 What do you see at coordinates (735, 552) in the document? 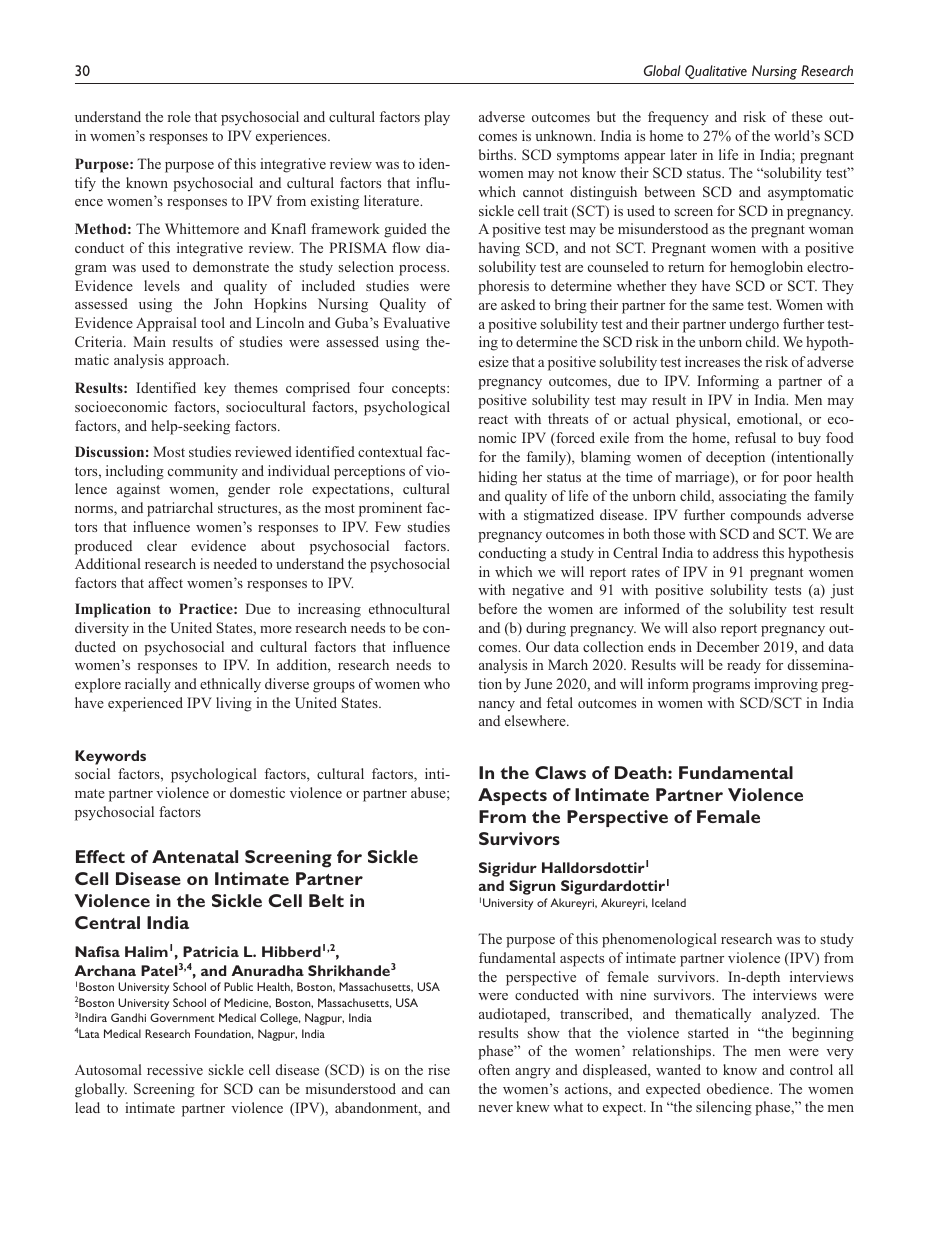
I see `address` at bounding box center [735, 552].
